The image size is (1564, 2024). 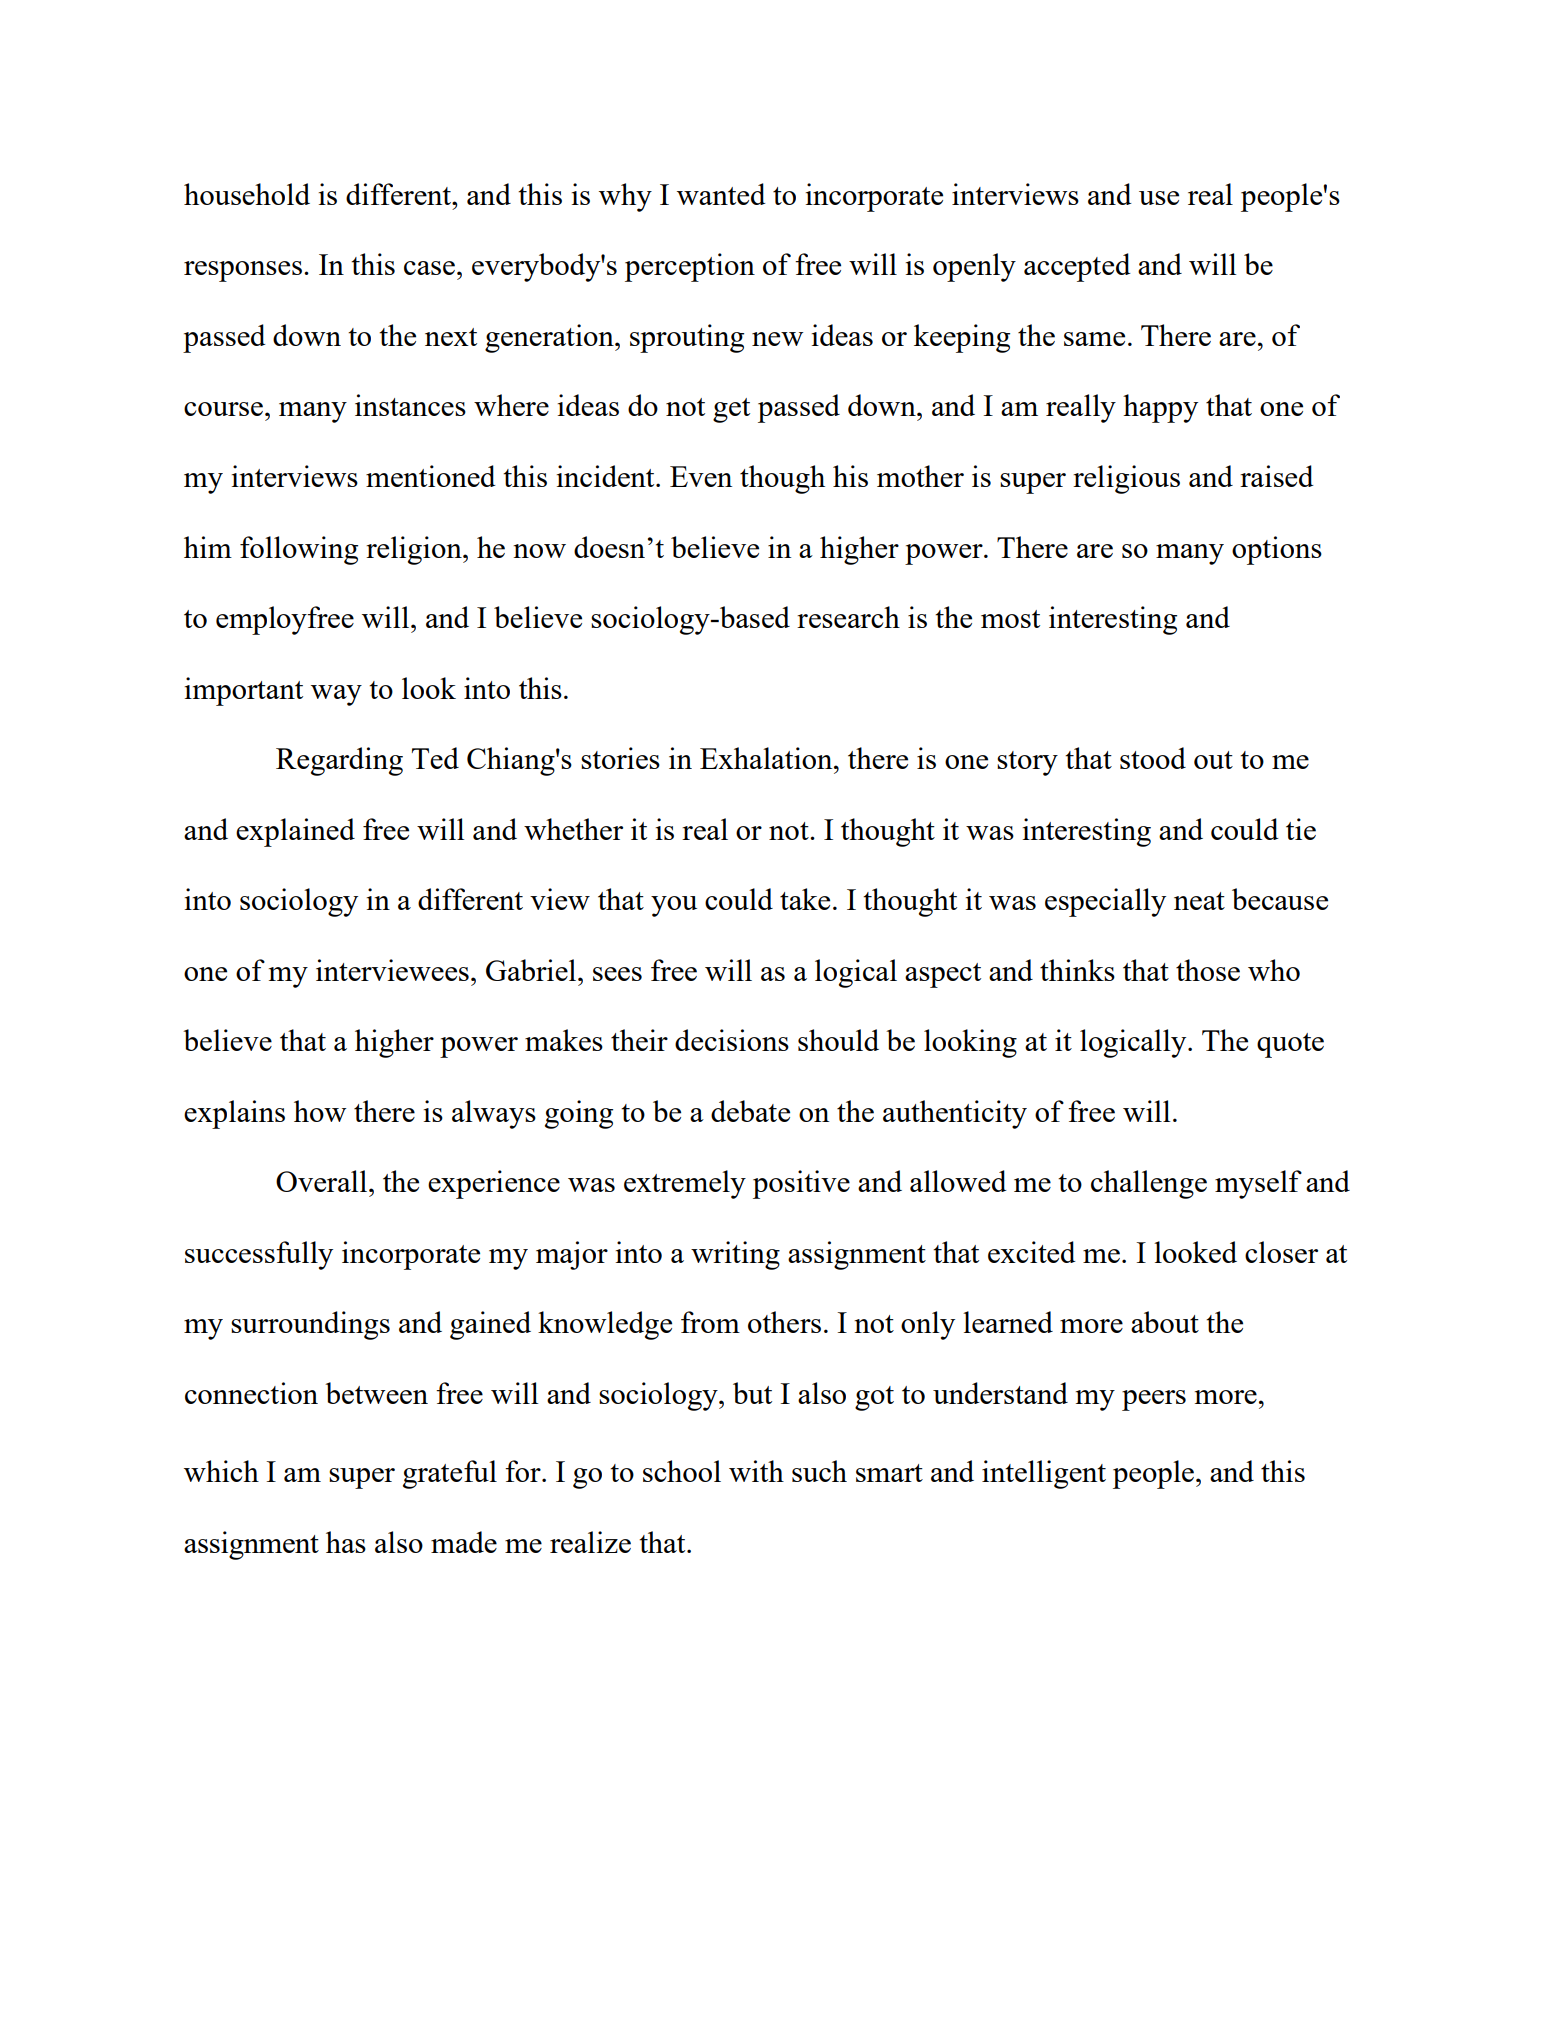 What do you see at coordinates (346, 1542) in the screenshot?
I see `has` at bounding box center [346, 1542].
